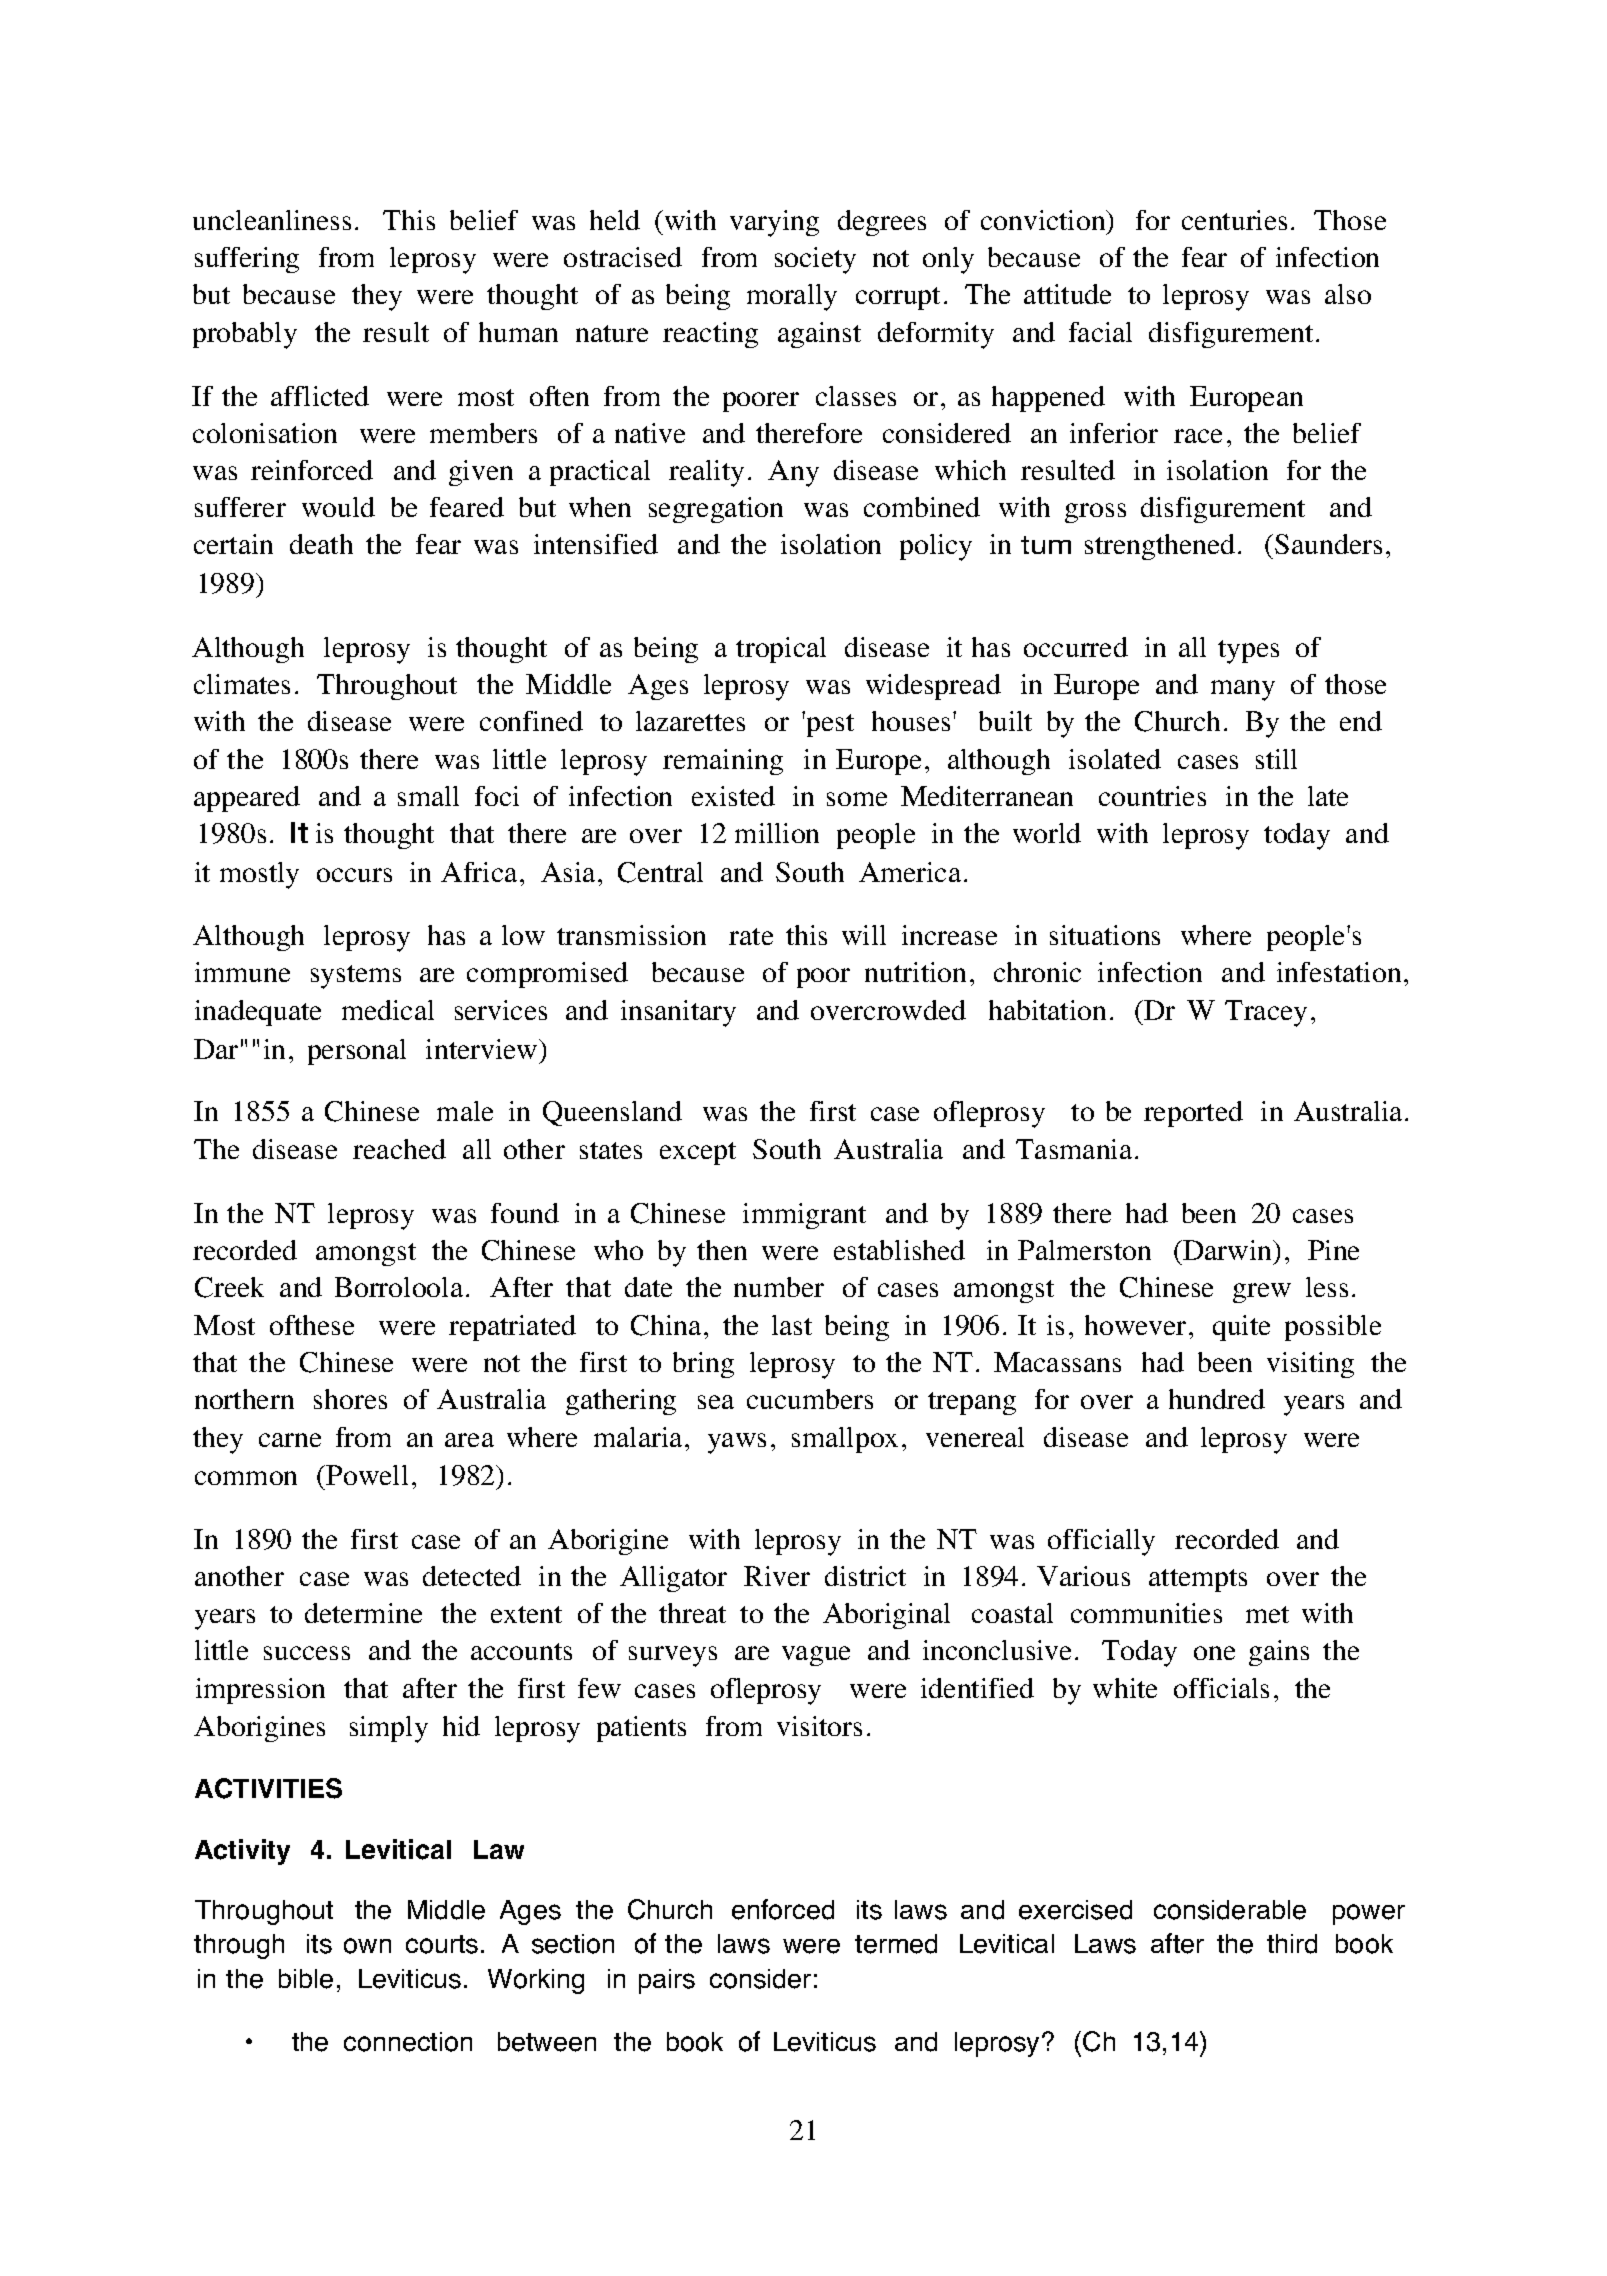 The image size is (1607, 2276). What do you see at coordinates (751, 936) in the image?
I see `rate` at bounding box center [751, 936].
